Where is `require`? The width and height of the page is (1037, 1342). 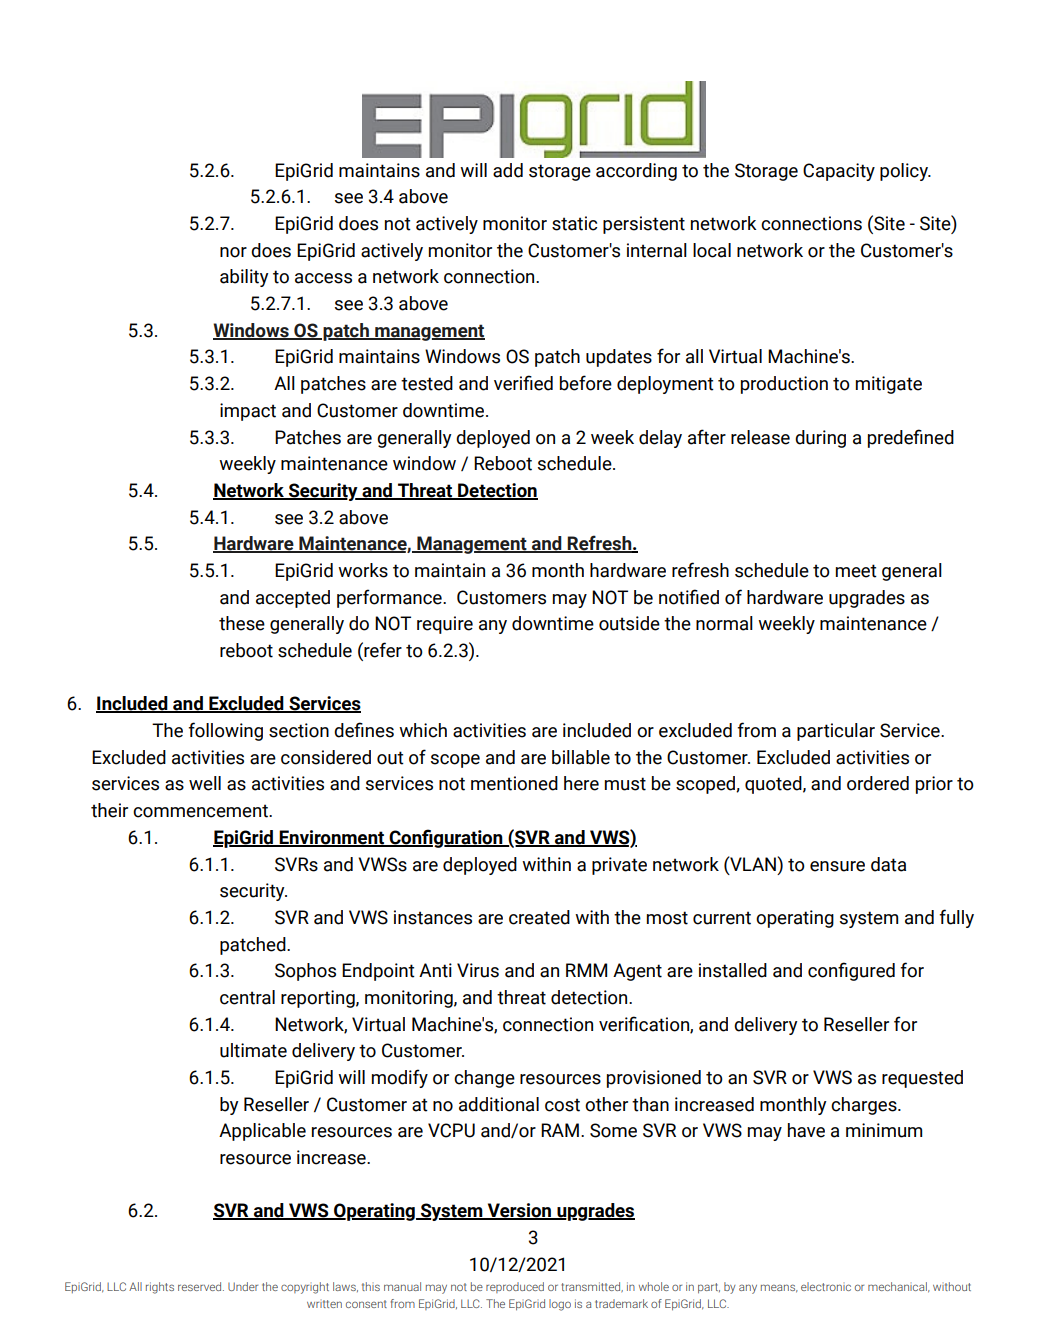 require is located at coordinates (445, 625).
